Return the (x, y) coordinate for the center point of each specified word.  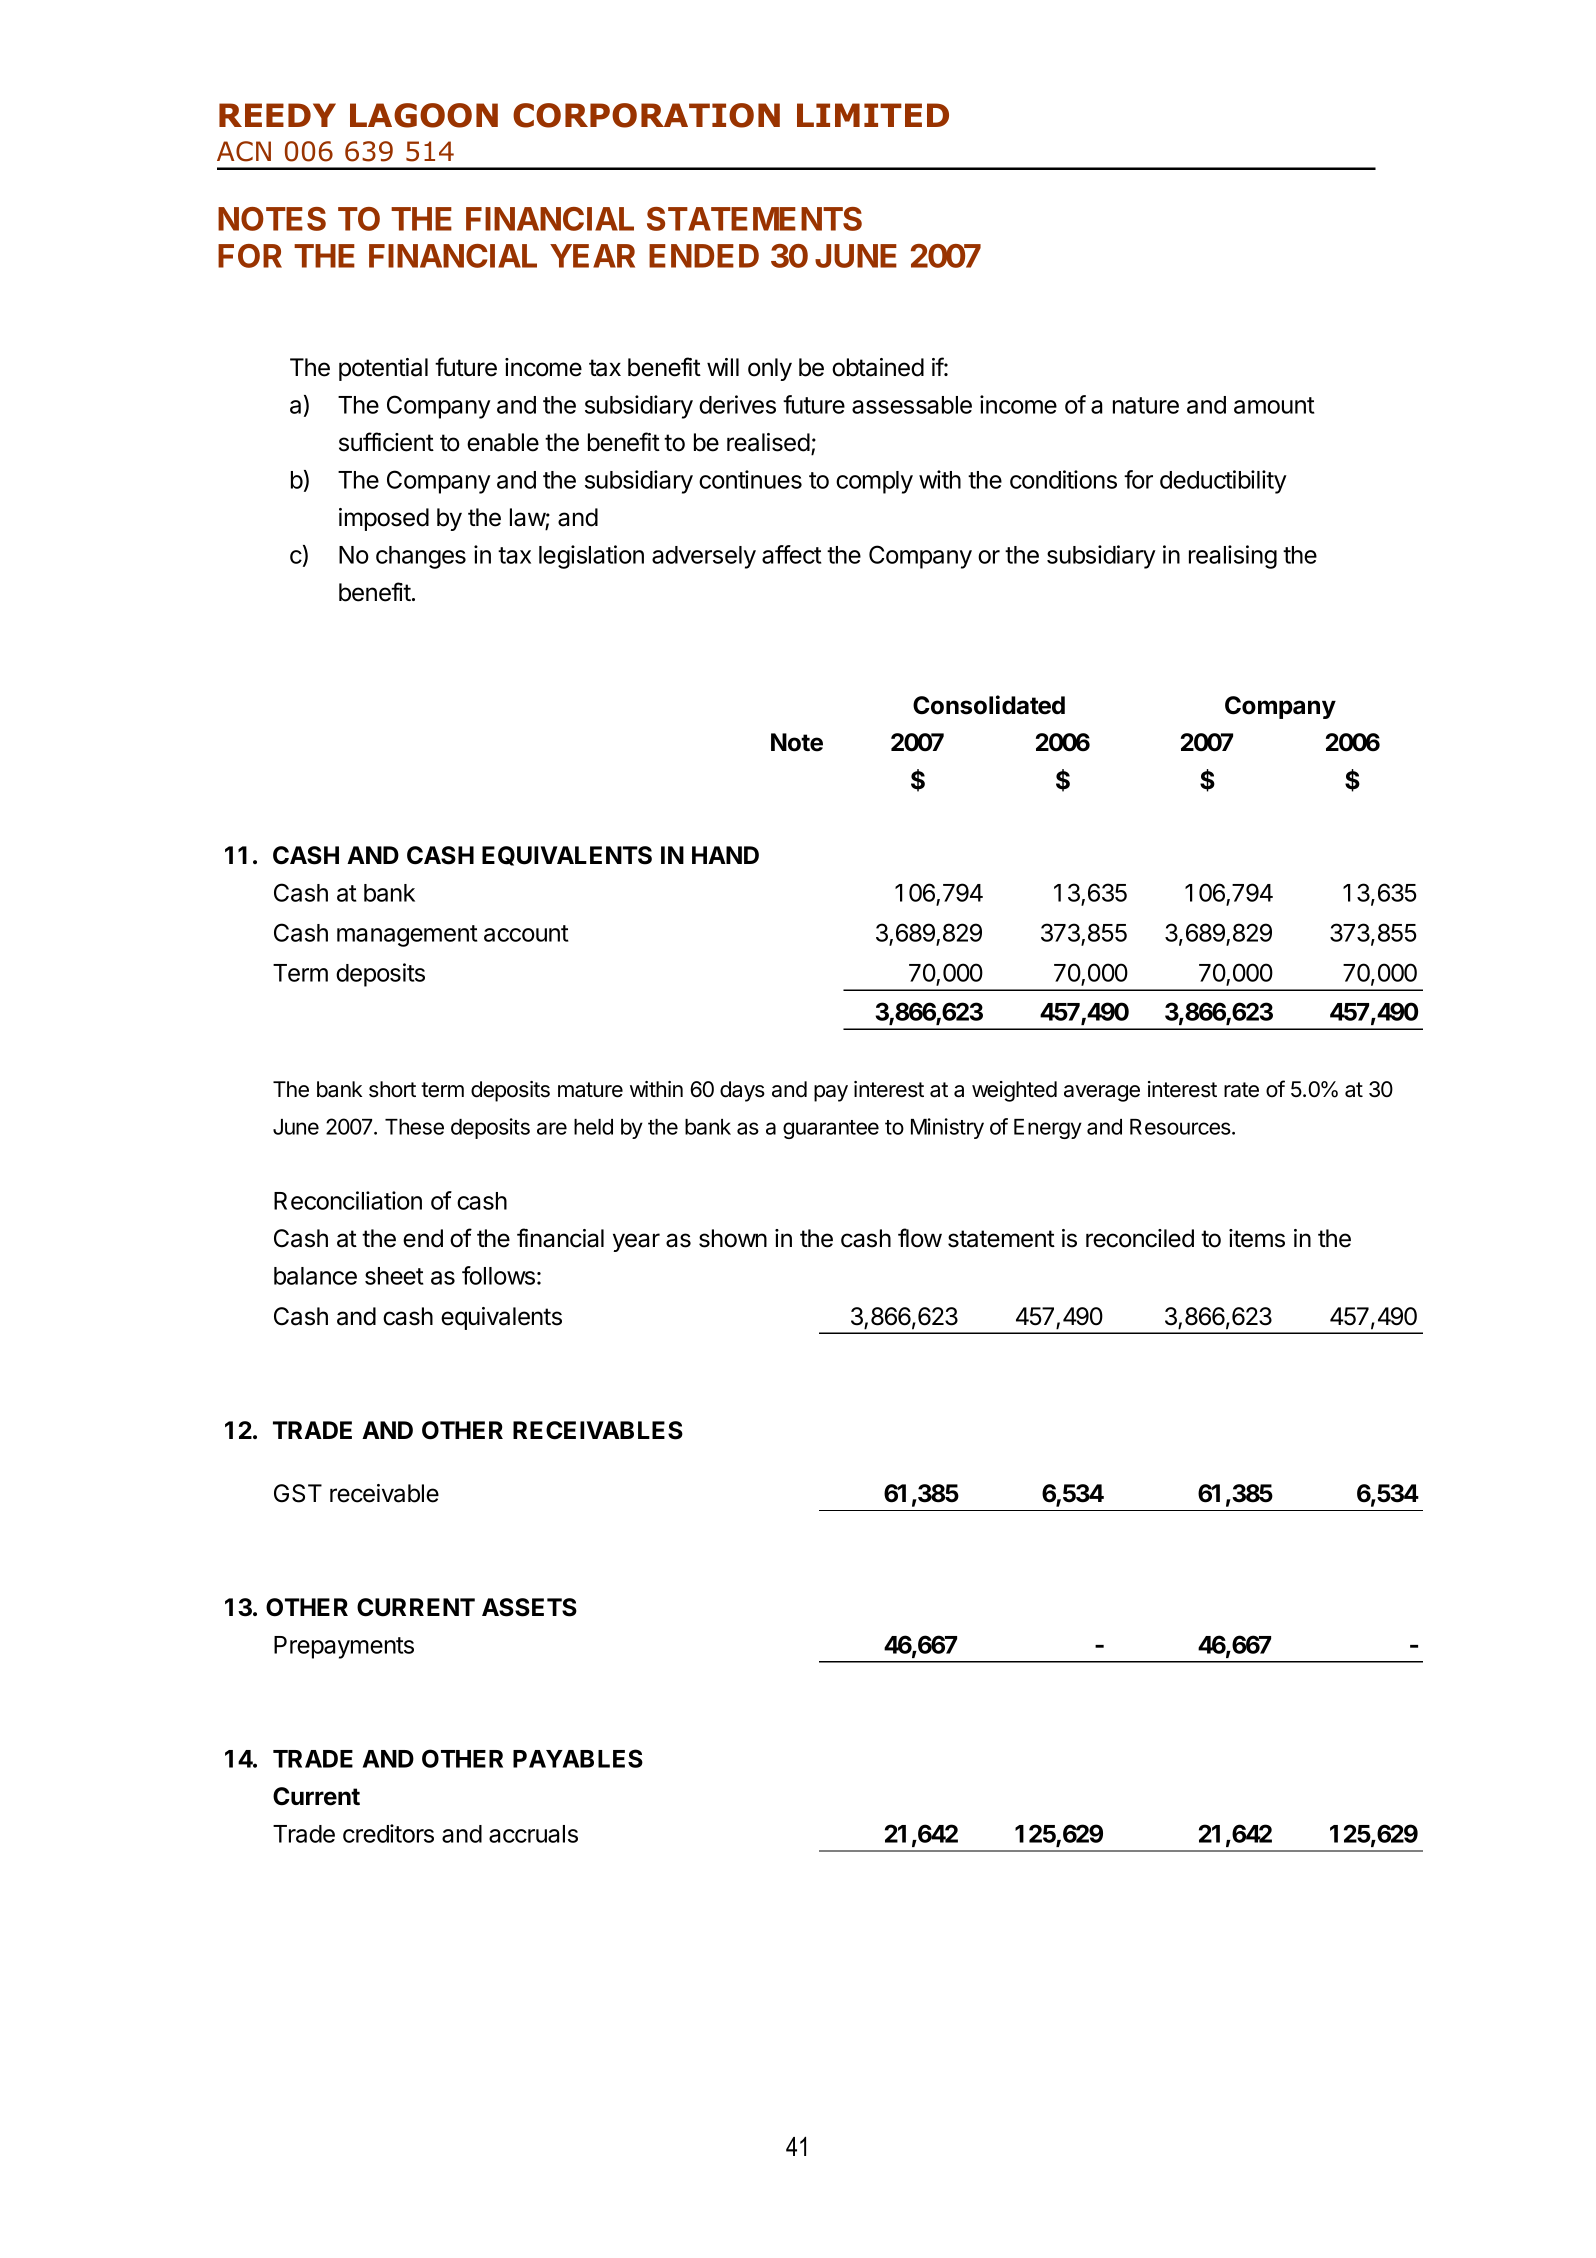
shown (733, 1238)
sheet (394, 1276)
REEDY (277, 115)
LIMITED (873, 115)
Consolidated (989, 705)
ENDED (704, 256)
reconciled (1140, 1238)
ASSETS (529, 1607)
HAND (725, 855)
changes (421, 557)
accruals (533, 1834)
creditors (388, 1833)
